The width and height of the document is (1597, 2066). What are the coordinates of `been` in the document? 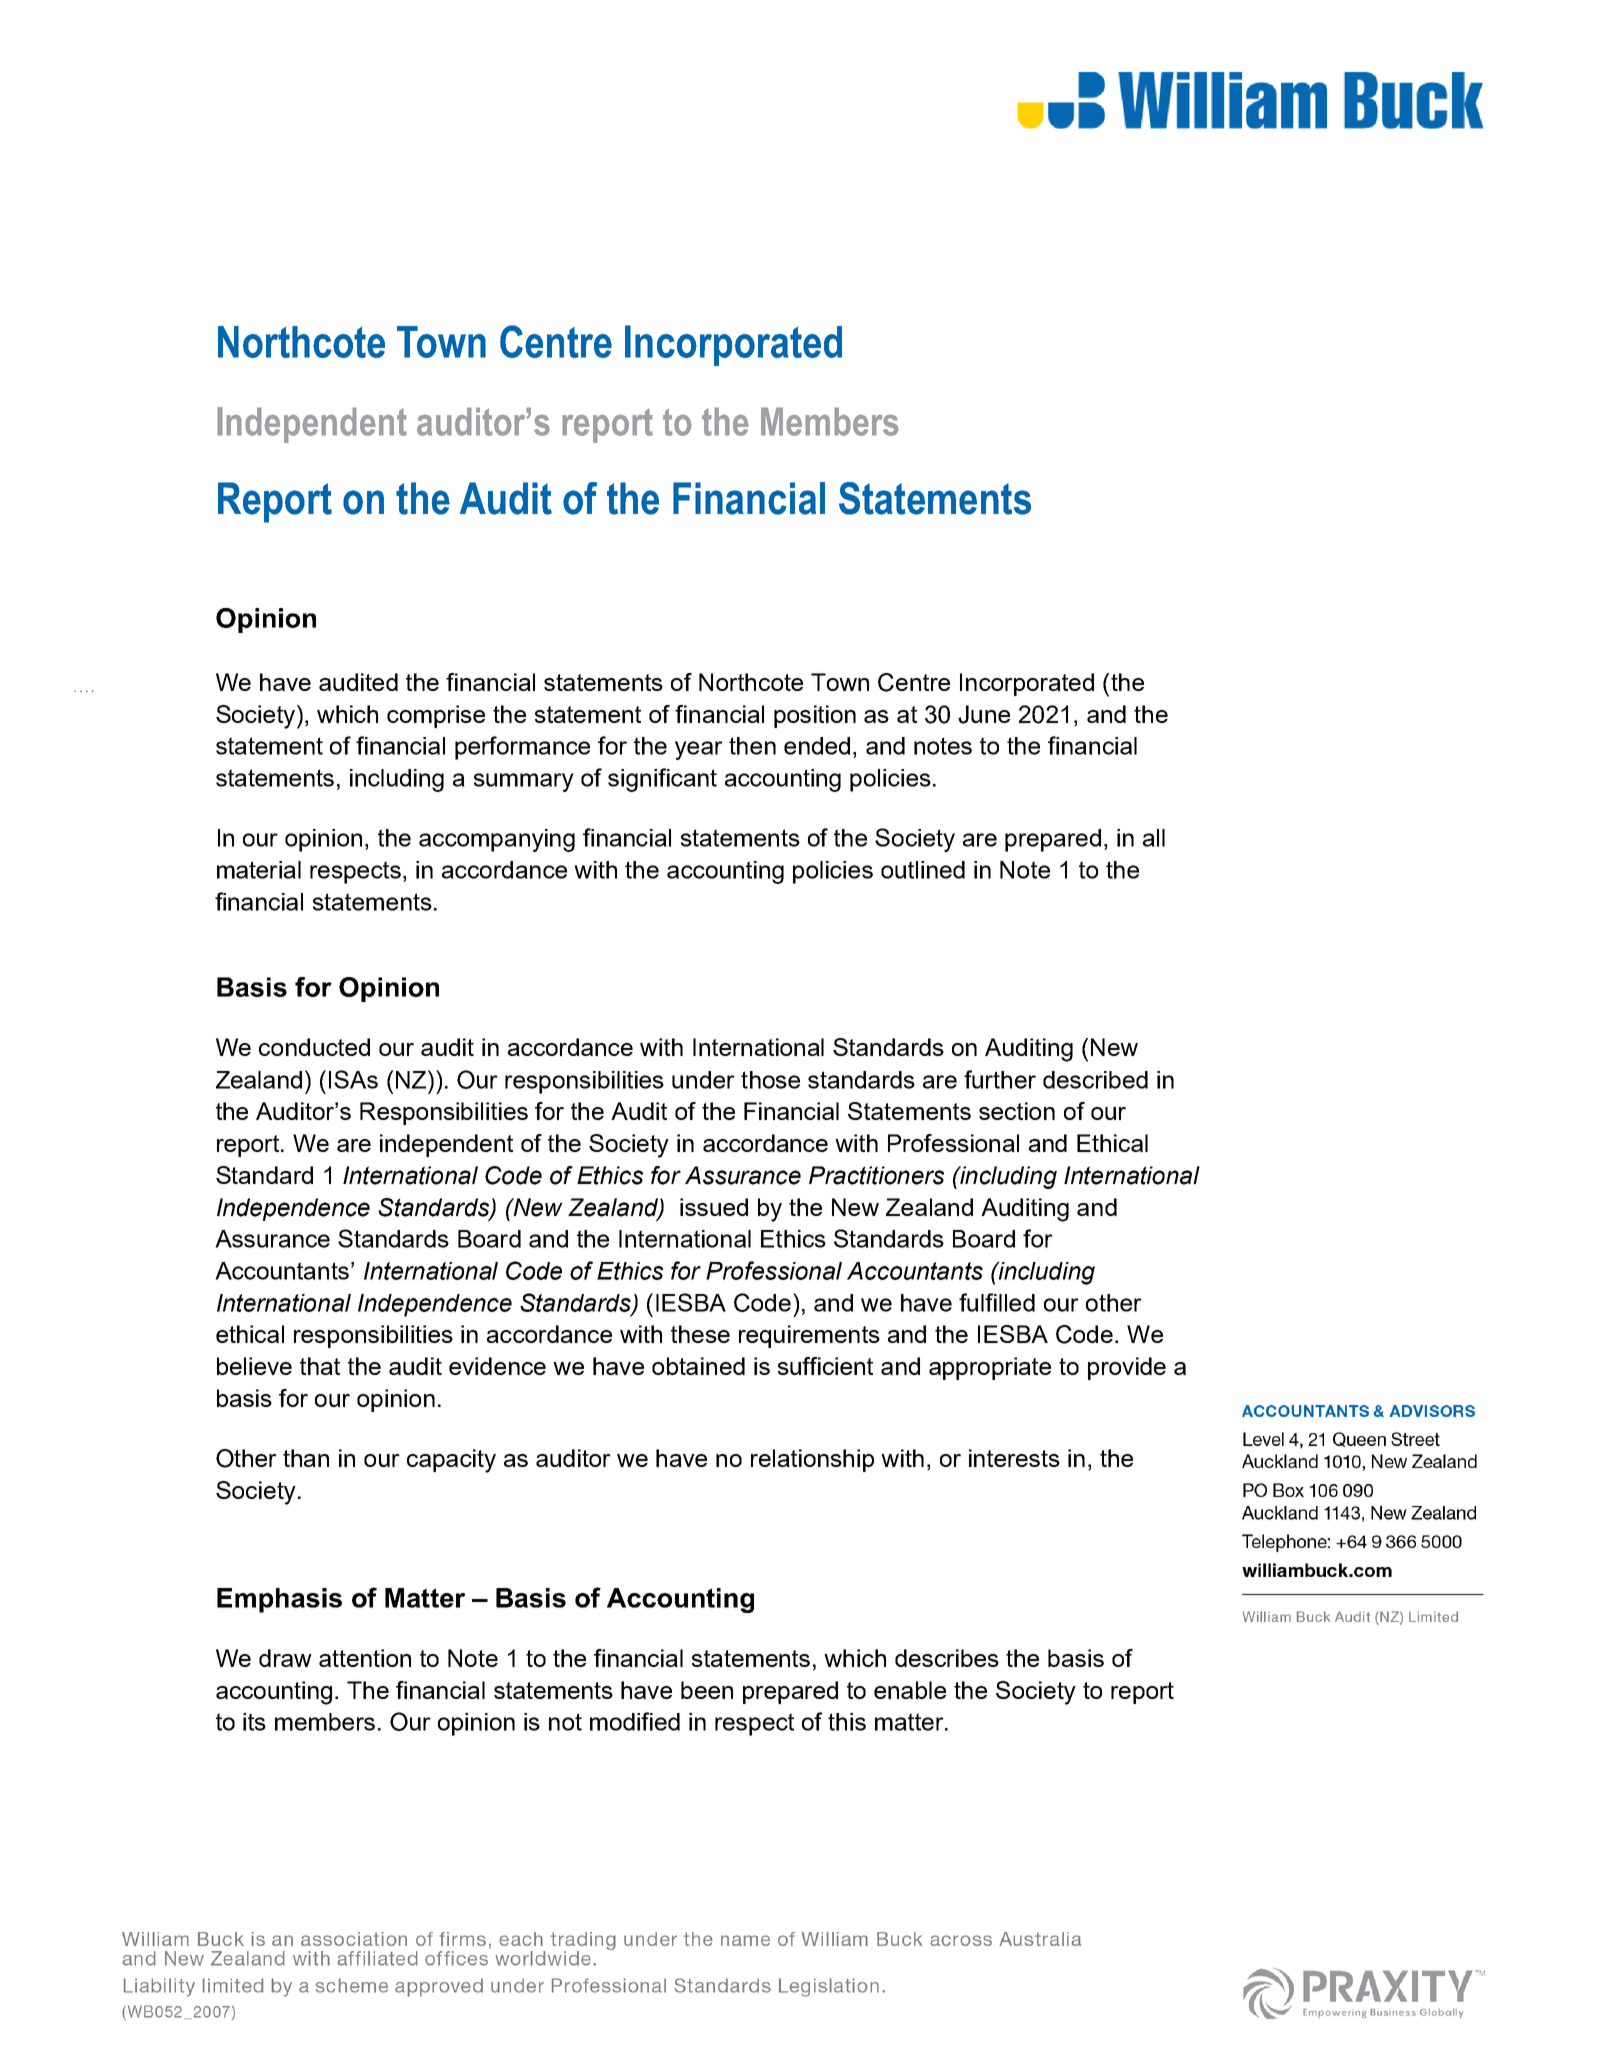 It's located at (707, 1690).
